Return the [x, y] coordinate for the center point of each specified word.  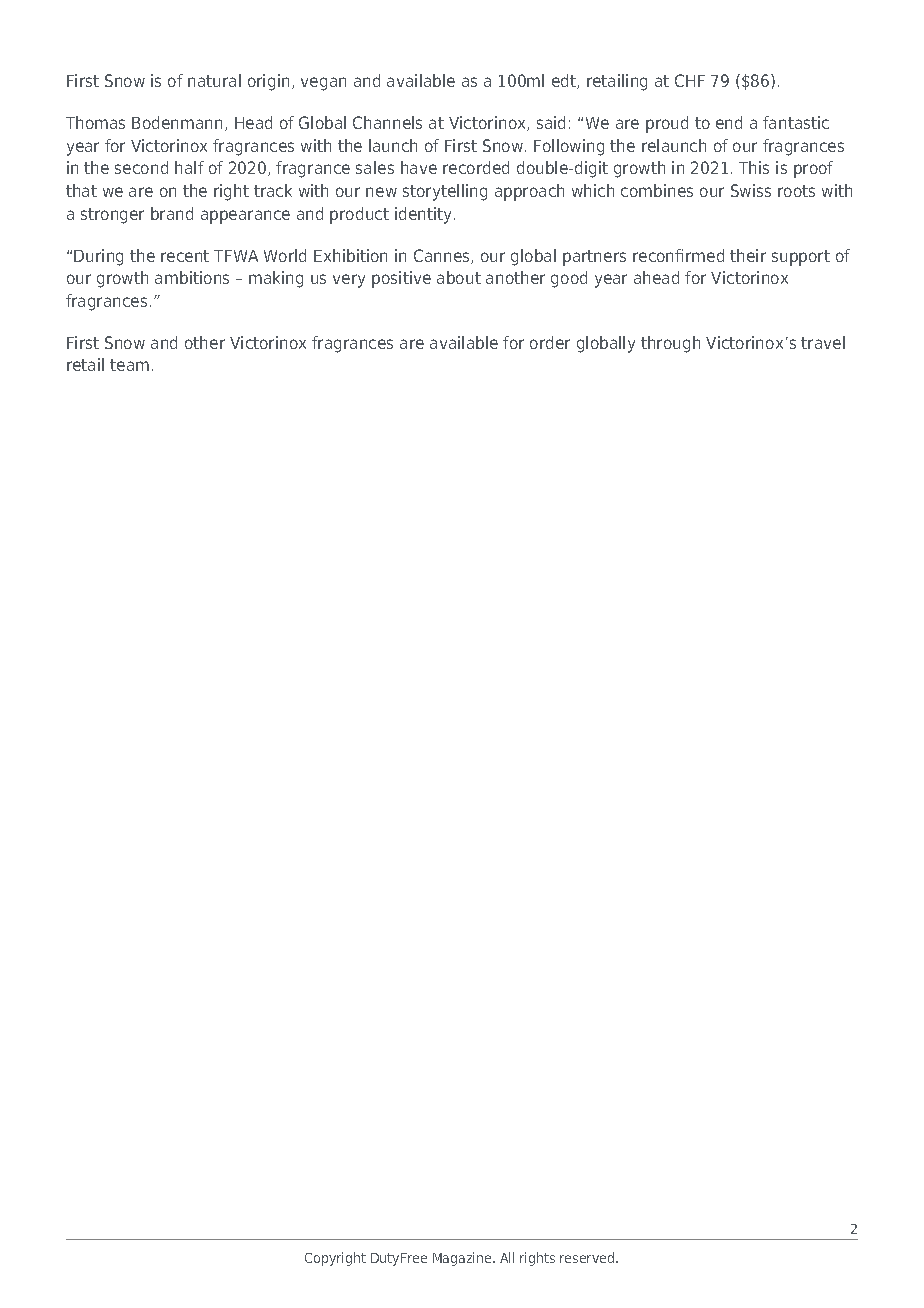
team [129, 365]
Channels [387, 122]
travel [823, 342]
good [569, 279]
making [276, 279]
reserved [588, 1257]
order [550, 342]
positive [401, 279]
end [729, 122]
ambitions [192, 277]
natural [214, 80]
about [459, 277]
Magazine [463, 1259]
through [670, 344]
